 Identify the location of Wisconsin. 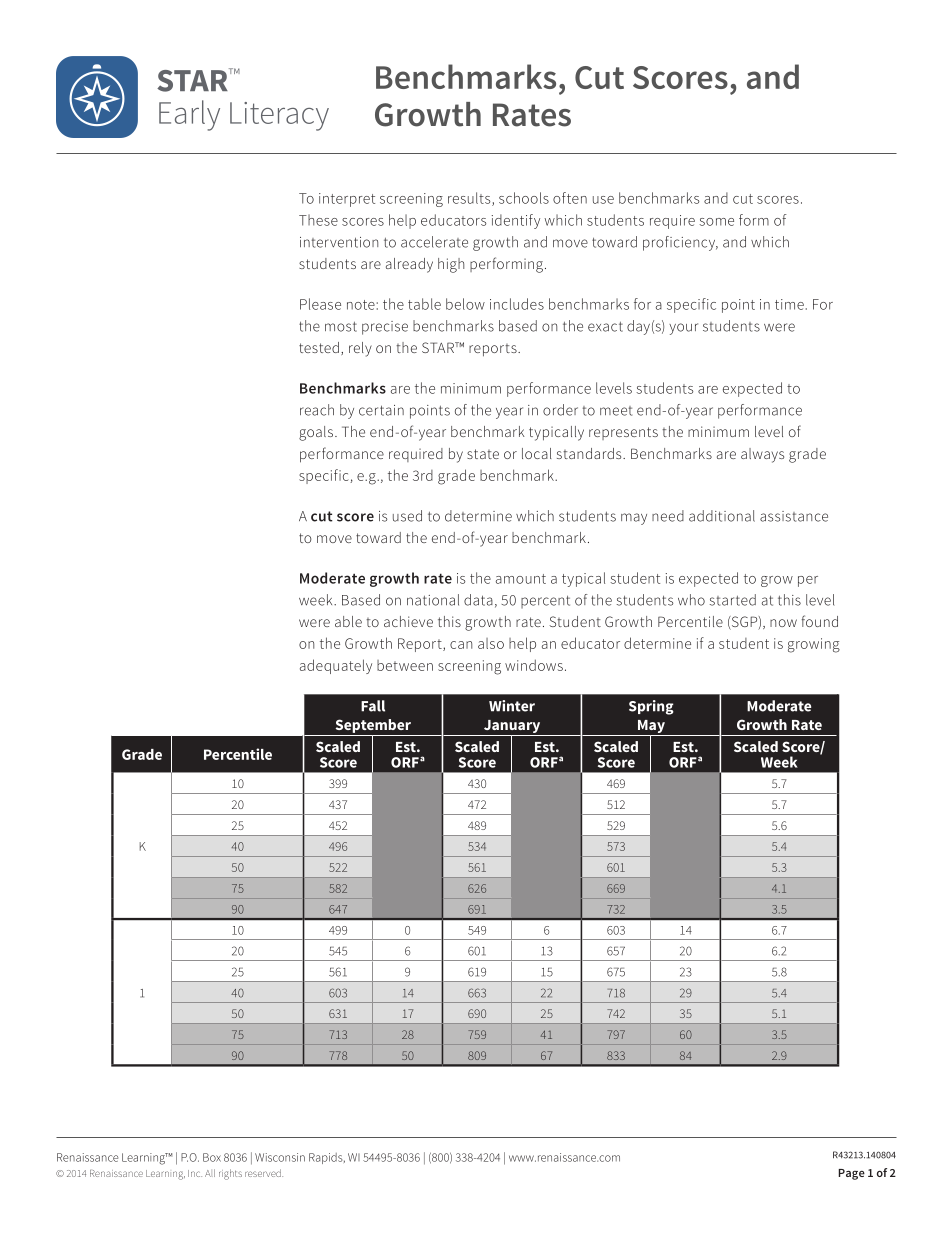
(280, 1157).
